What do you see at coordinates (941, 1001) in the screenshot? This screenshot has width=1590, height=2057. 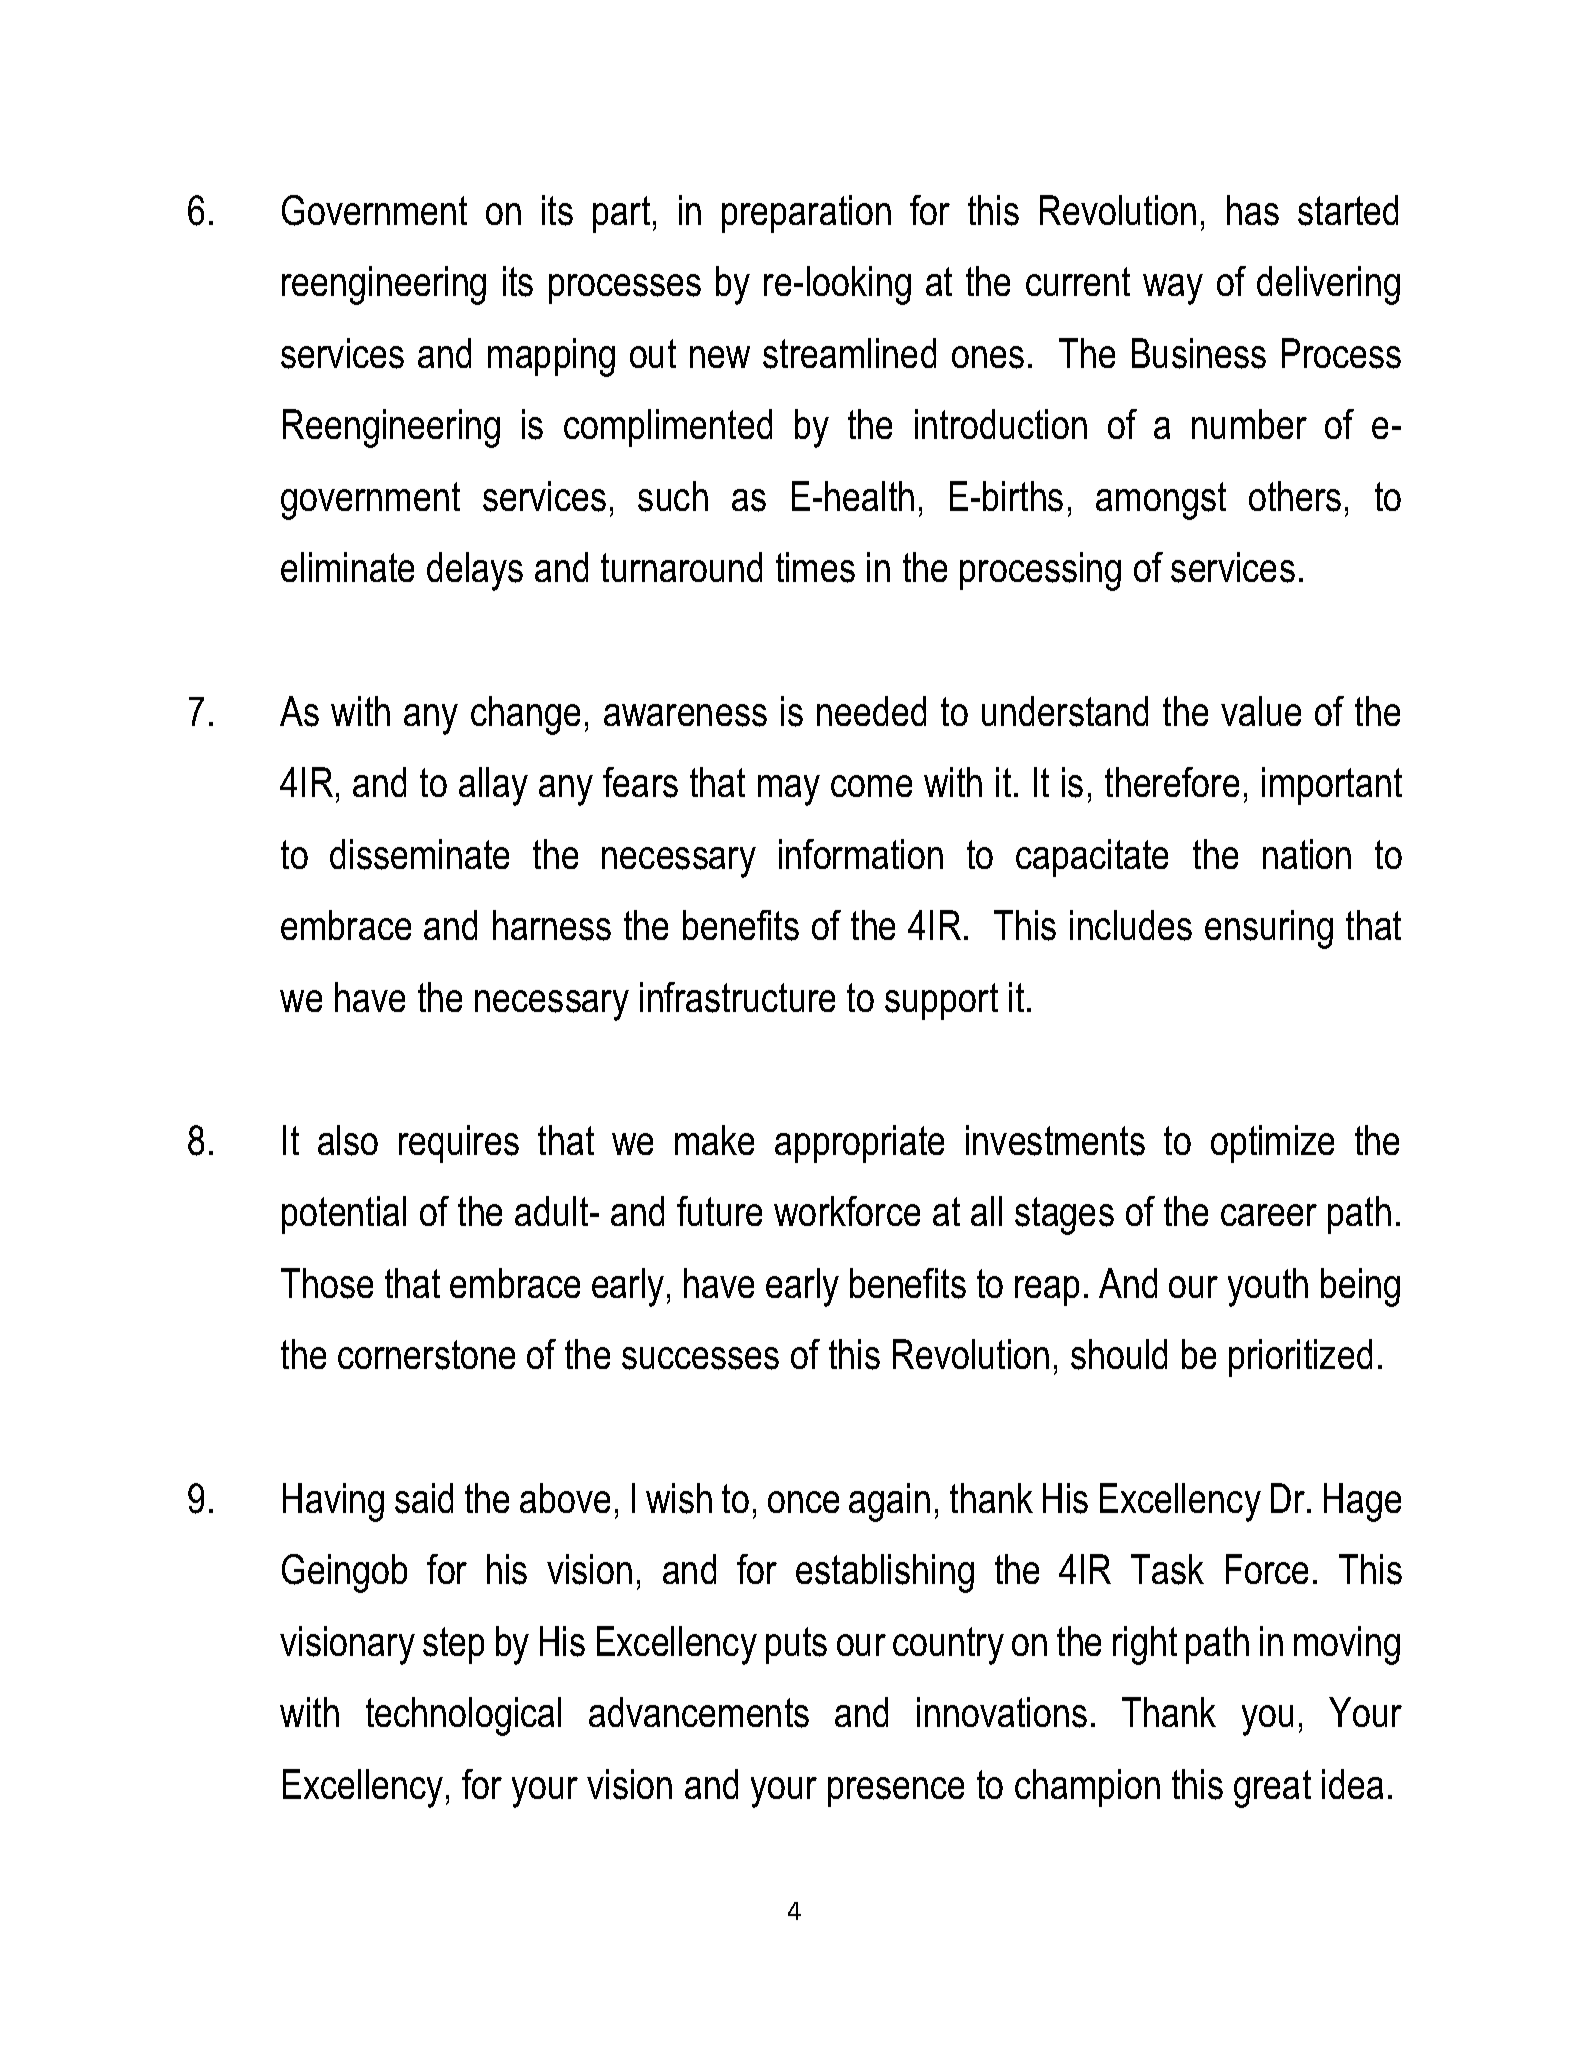 I see `support` at bounding box center [941, 1001].
